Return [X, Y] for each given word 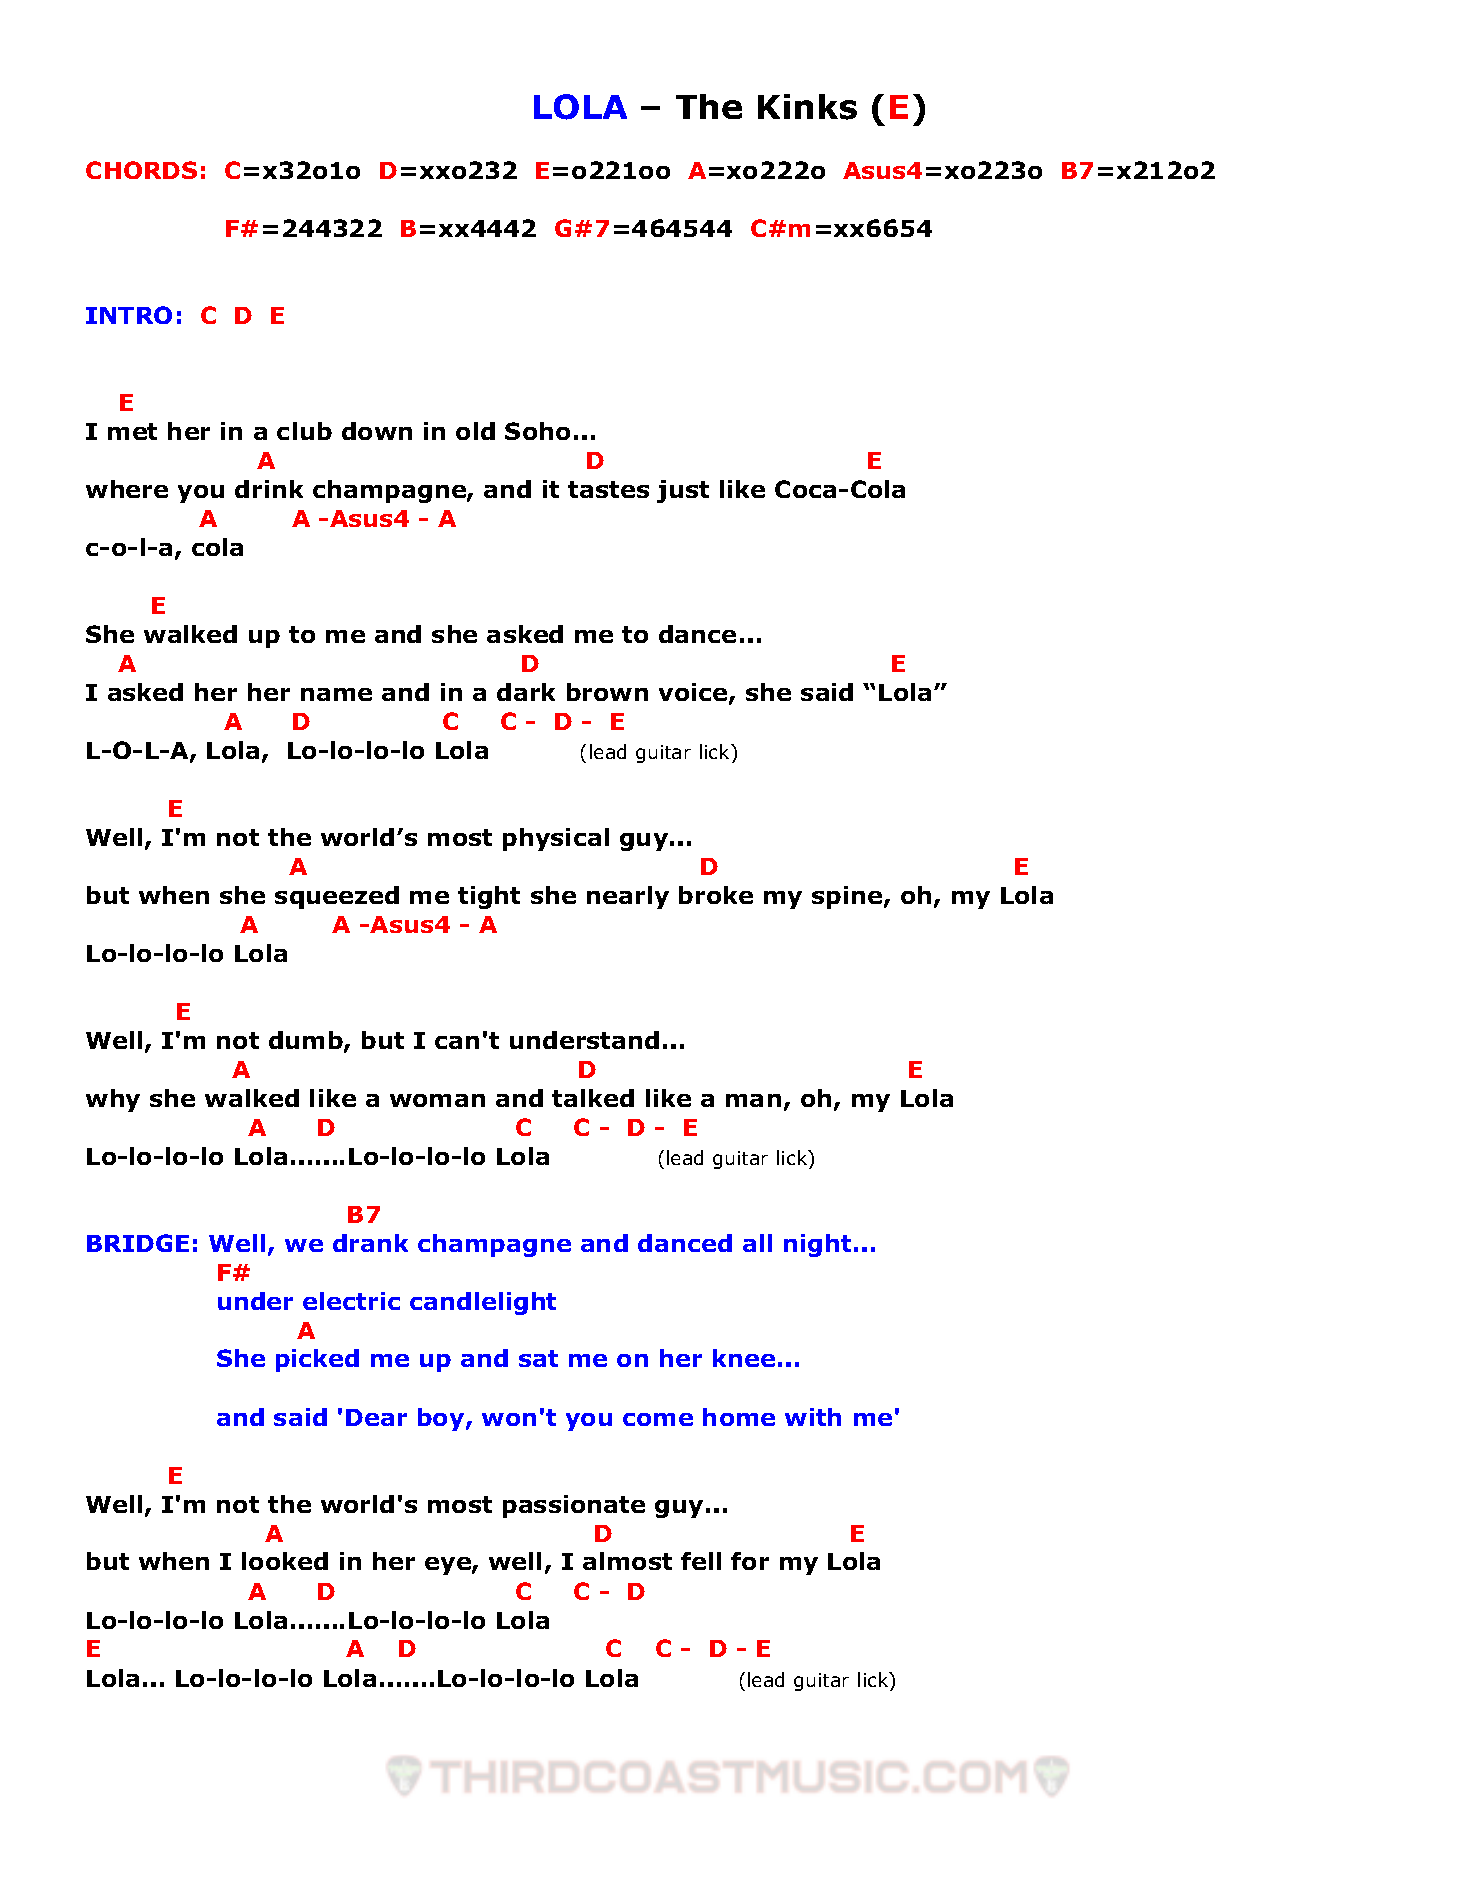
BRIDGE [138, 1243]
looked [285, 1561]
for [750, 1561]
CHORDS [141, 170]
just [683, 491]
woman [437, 1100]
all [757, 1243]
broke [716, 895]
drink [269, 489]
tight [489, 897]
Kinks [807, 107]
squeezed [337, 897]
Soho [537, 431]
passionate [574, 1506]
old [475, 431]
